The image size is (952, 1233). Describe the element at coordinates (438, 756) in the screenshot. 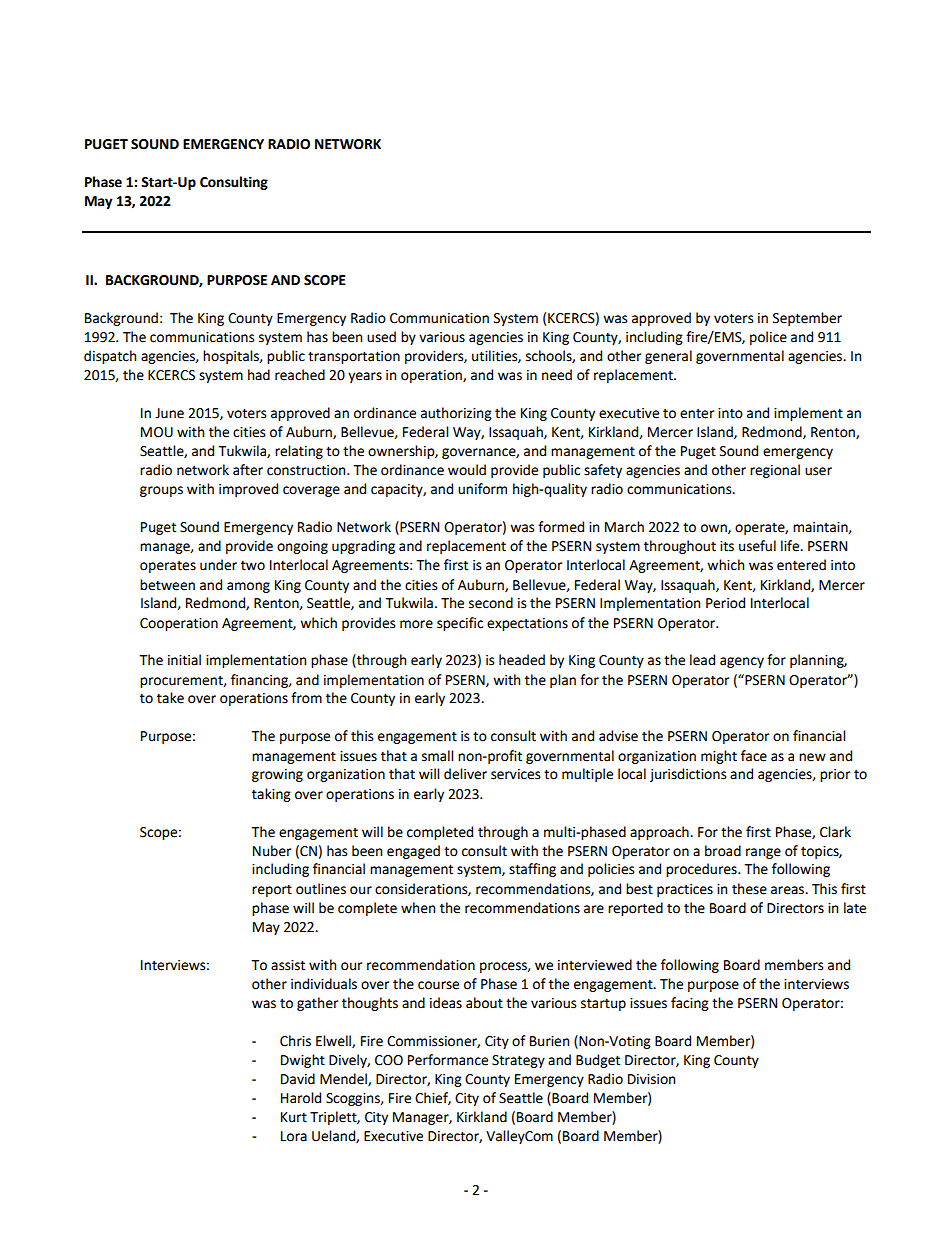

I see `small` at that location.
